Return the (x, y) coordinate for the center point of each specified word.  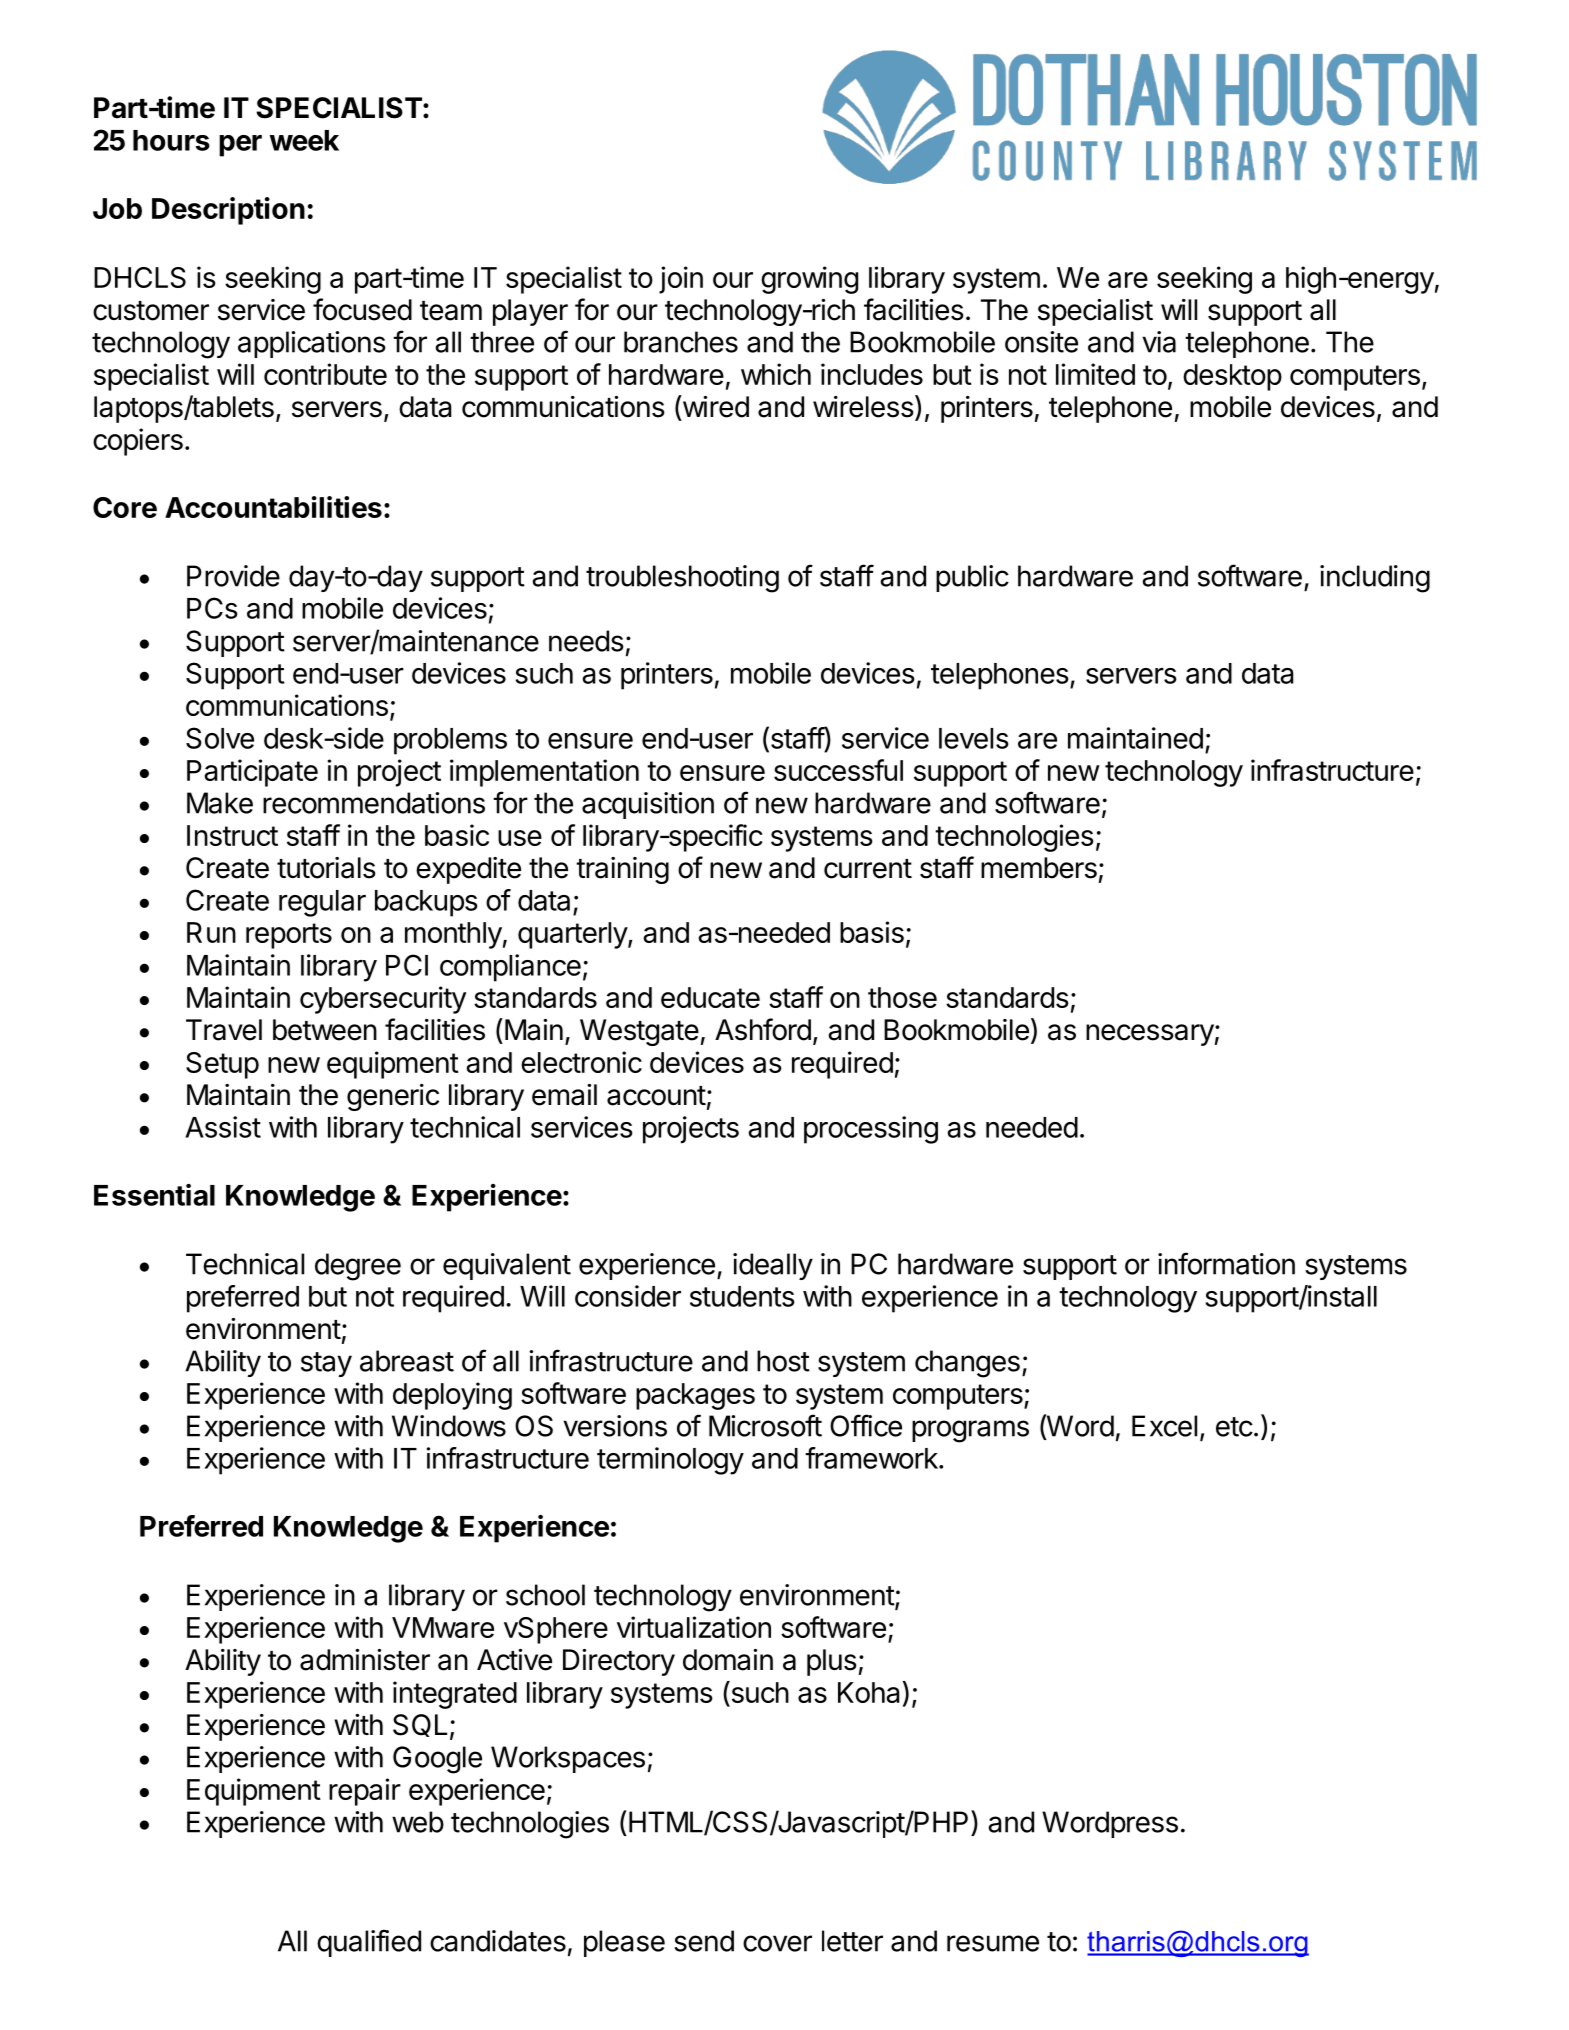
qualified (369, 1943)
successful (838, 770)
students (742, 1296)
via (1159, 342)
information (1226, 1263)
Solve (220, 738)
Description (228, 211)
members (1039, 868)
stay (326, 1364)
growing (809, 280)
